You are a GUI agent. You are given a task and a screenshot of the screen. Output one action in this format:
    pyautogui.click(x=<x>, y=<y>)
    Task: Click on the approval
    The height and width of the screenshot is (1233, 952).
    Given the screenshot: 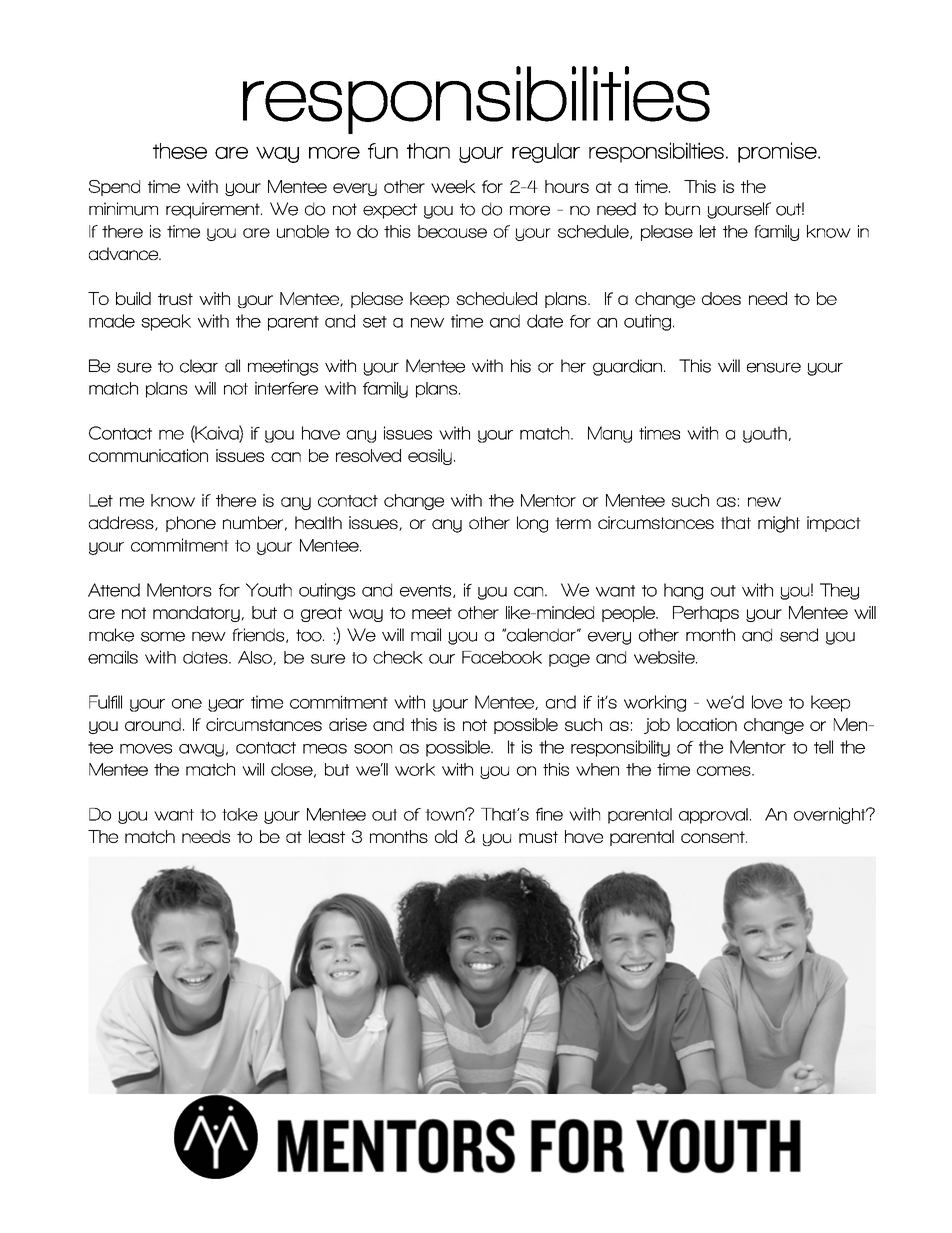 What is the action you would take?
    pyautogui.click(x=713, y=816)
